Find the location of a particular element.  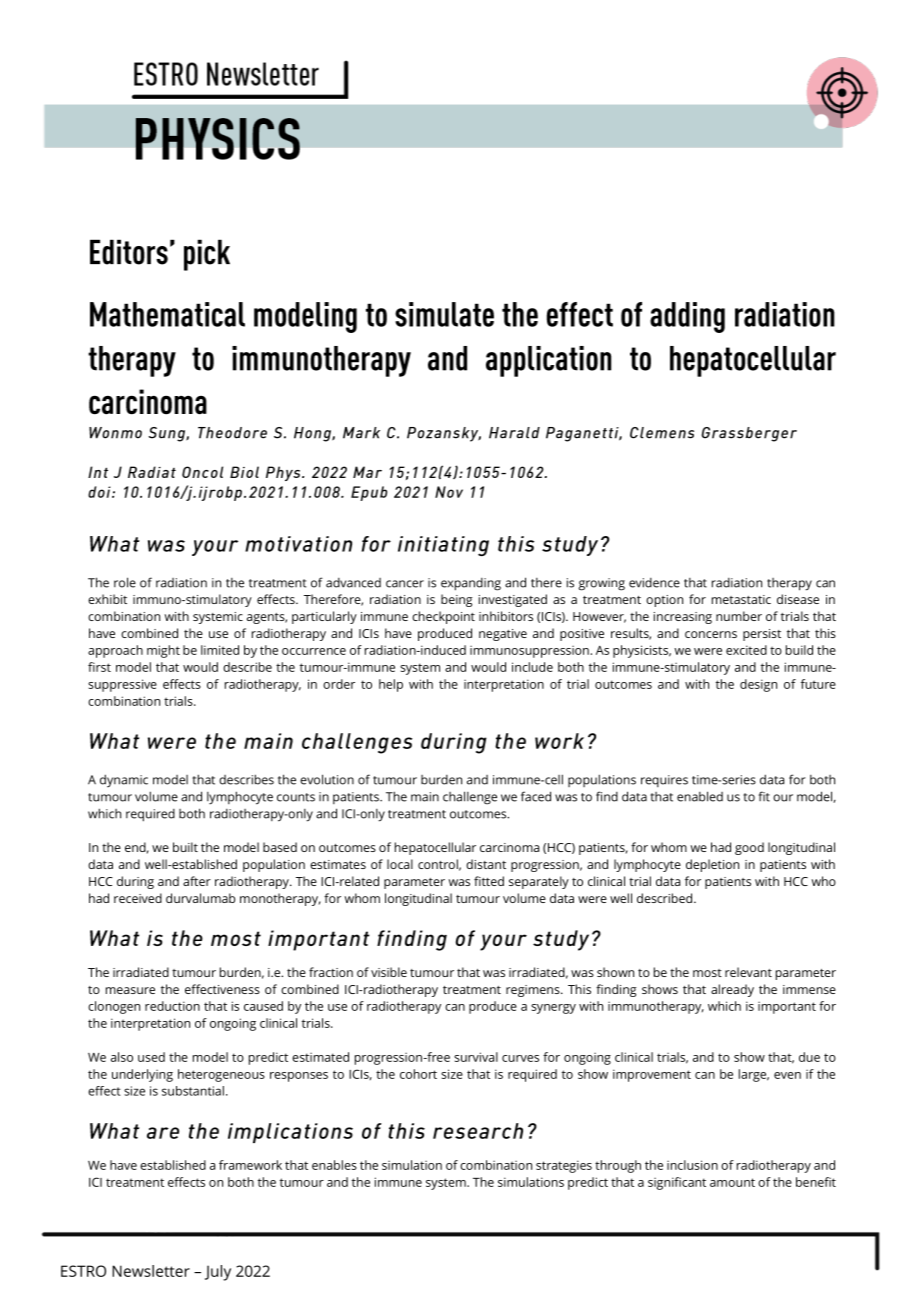

metastatic is located at coordinates (741, 599).
